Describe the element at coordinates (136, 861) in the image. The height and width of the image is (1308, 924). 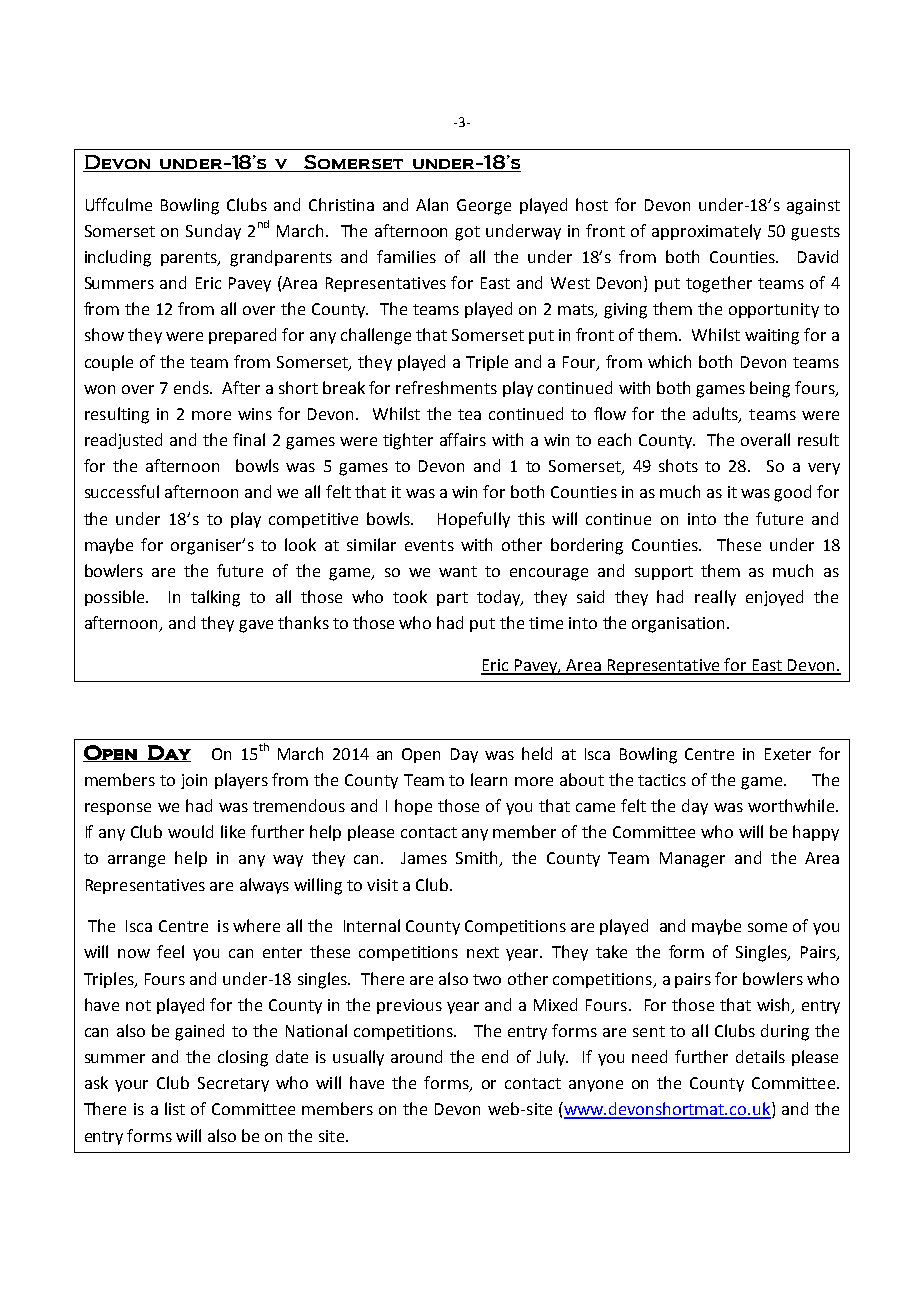
I see `arrange` at that location.
